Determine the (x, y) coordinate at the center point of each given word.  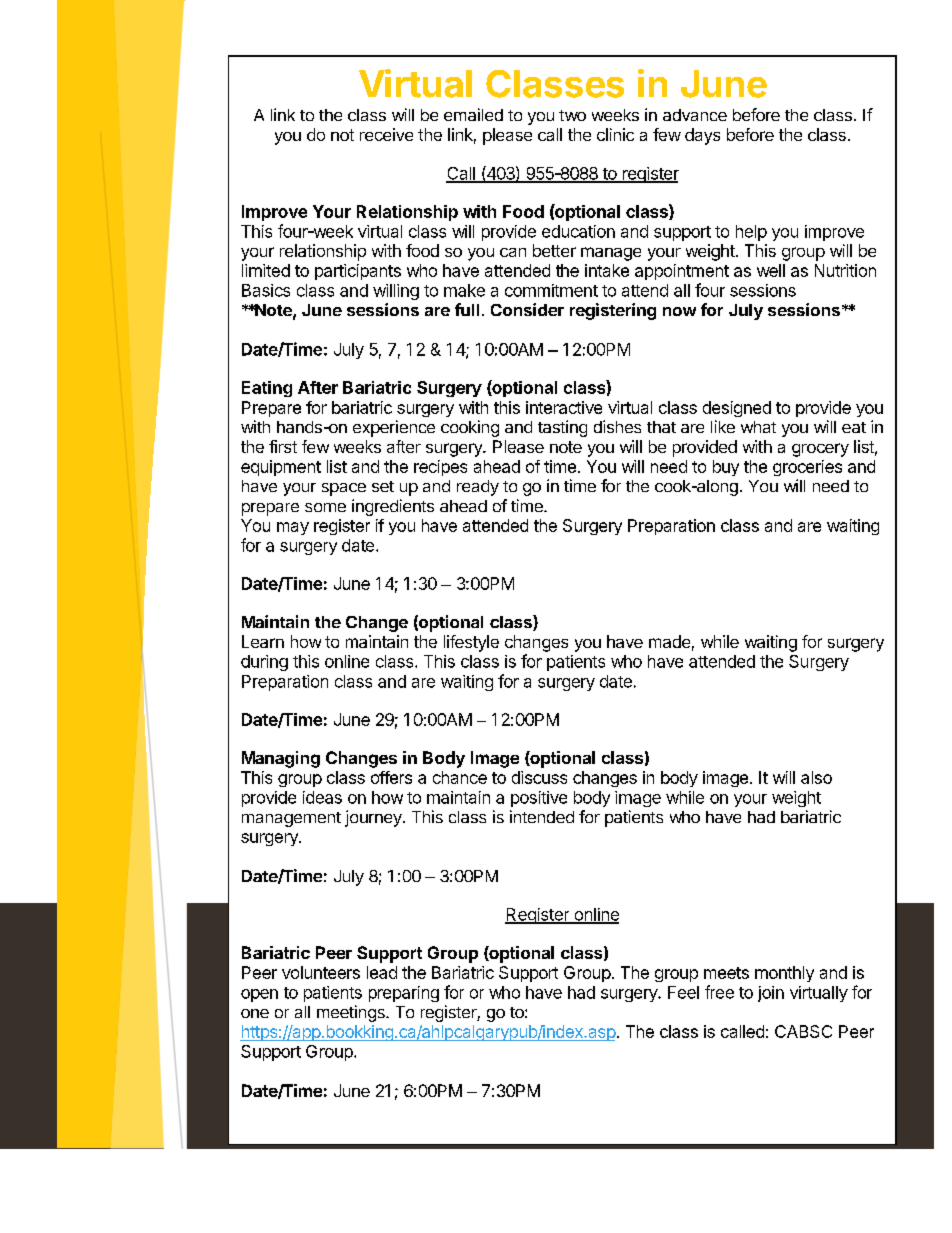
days (702, 136)
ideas (322, 797)
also (816, 777)
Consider (527, 309)
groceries (807, 468)
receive (386, 134)
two (572, 115)
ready (478, 488)
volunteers (321, 972)
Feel (683, 992)
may (293, 528)
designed (737, 409)
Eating (267, 389)
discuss (539, 777)
